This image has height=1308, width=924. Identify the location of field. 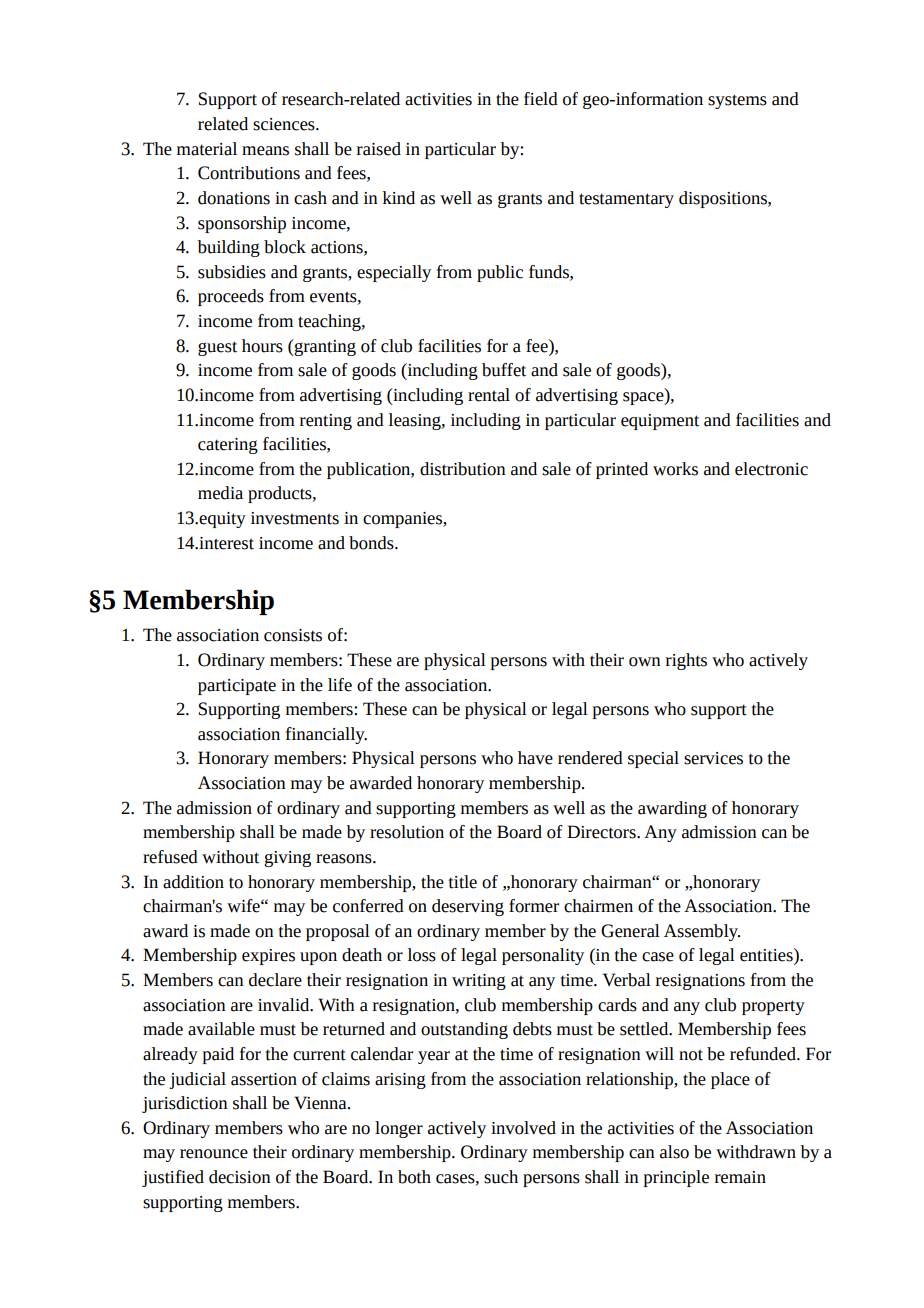
(541, 99).
